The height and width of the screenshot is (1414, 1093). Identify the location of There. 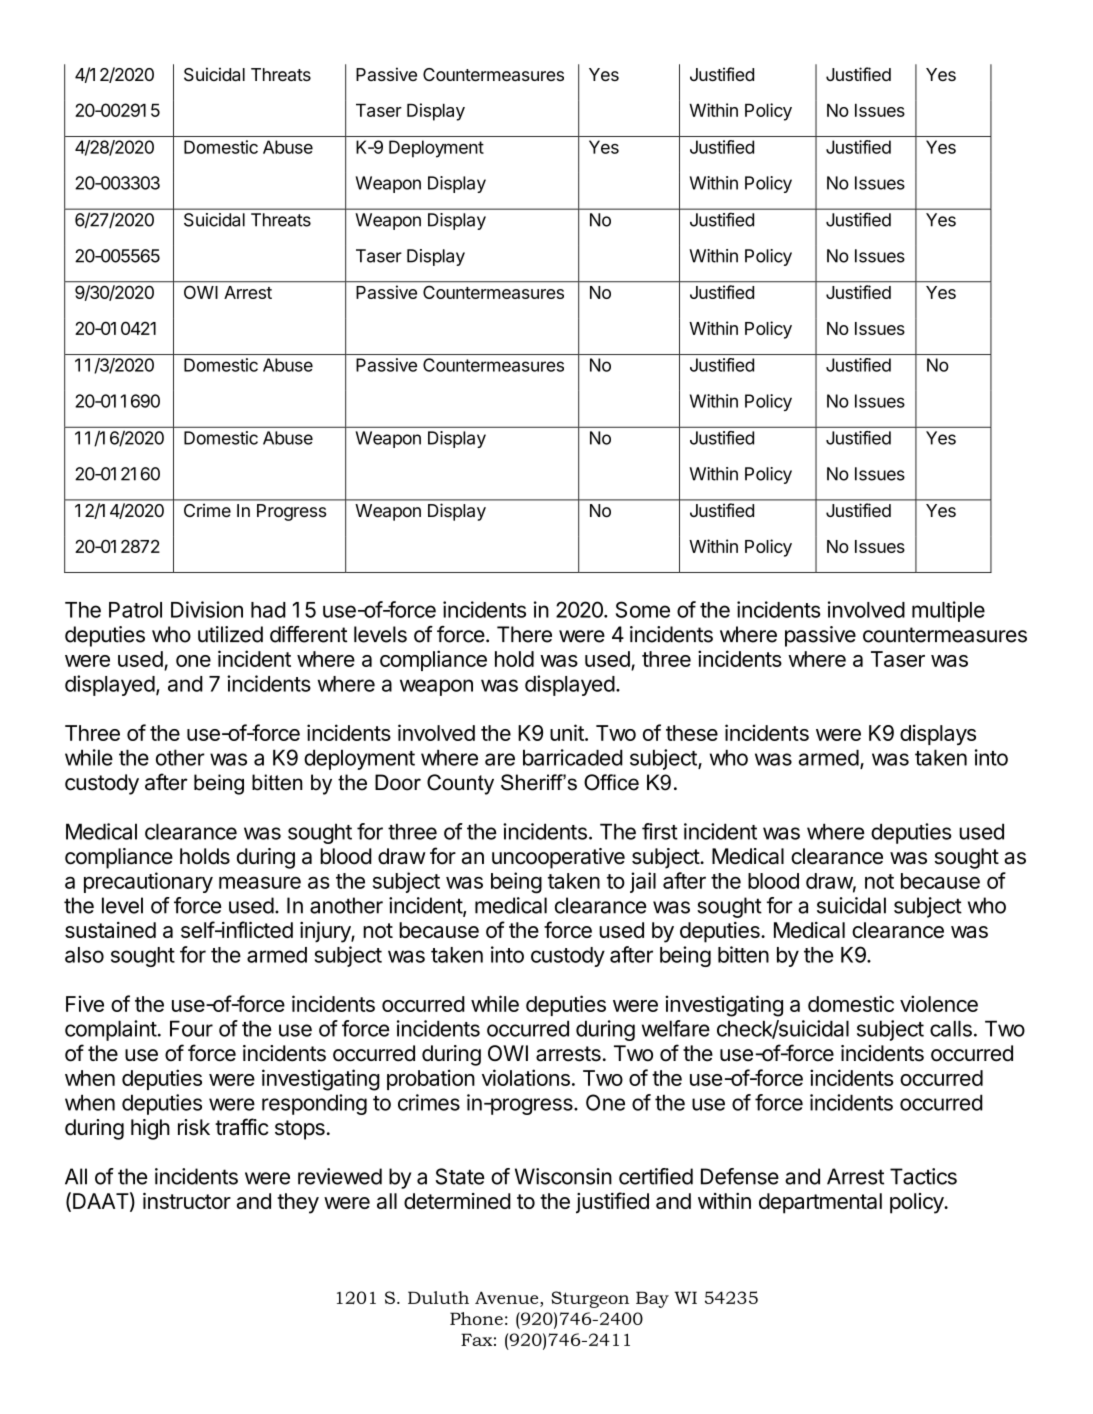
(524, 634).
